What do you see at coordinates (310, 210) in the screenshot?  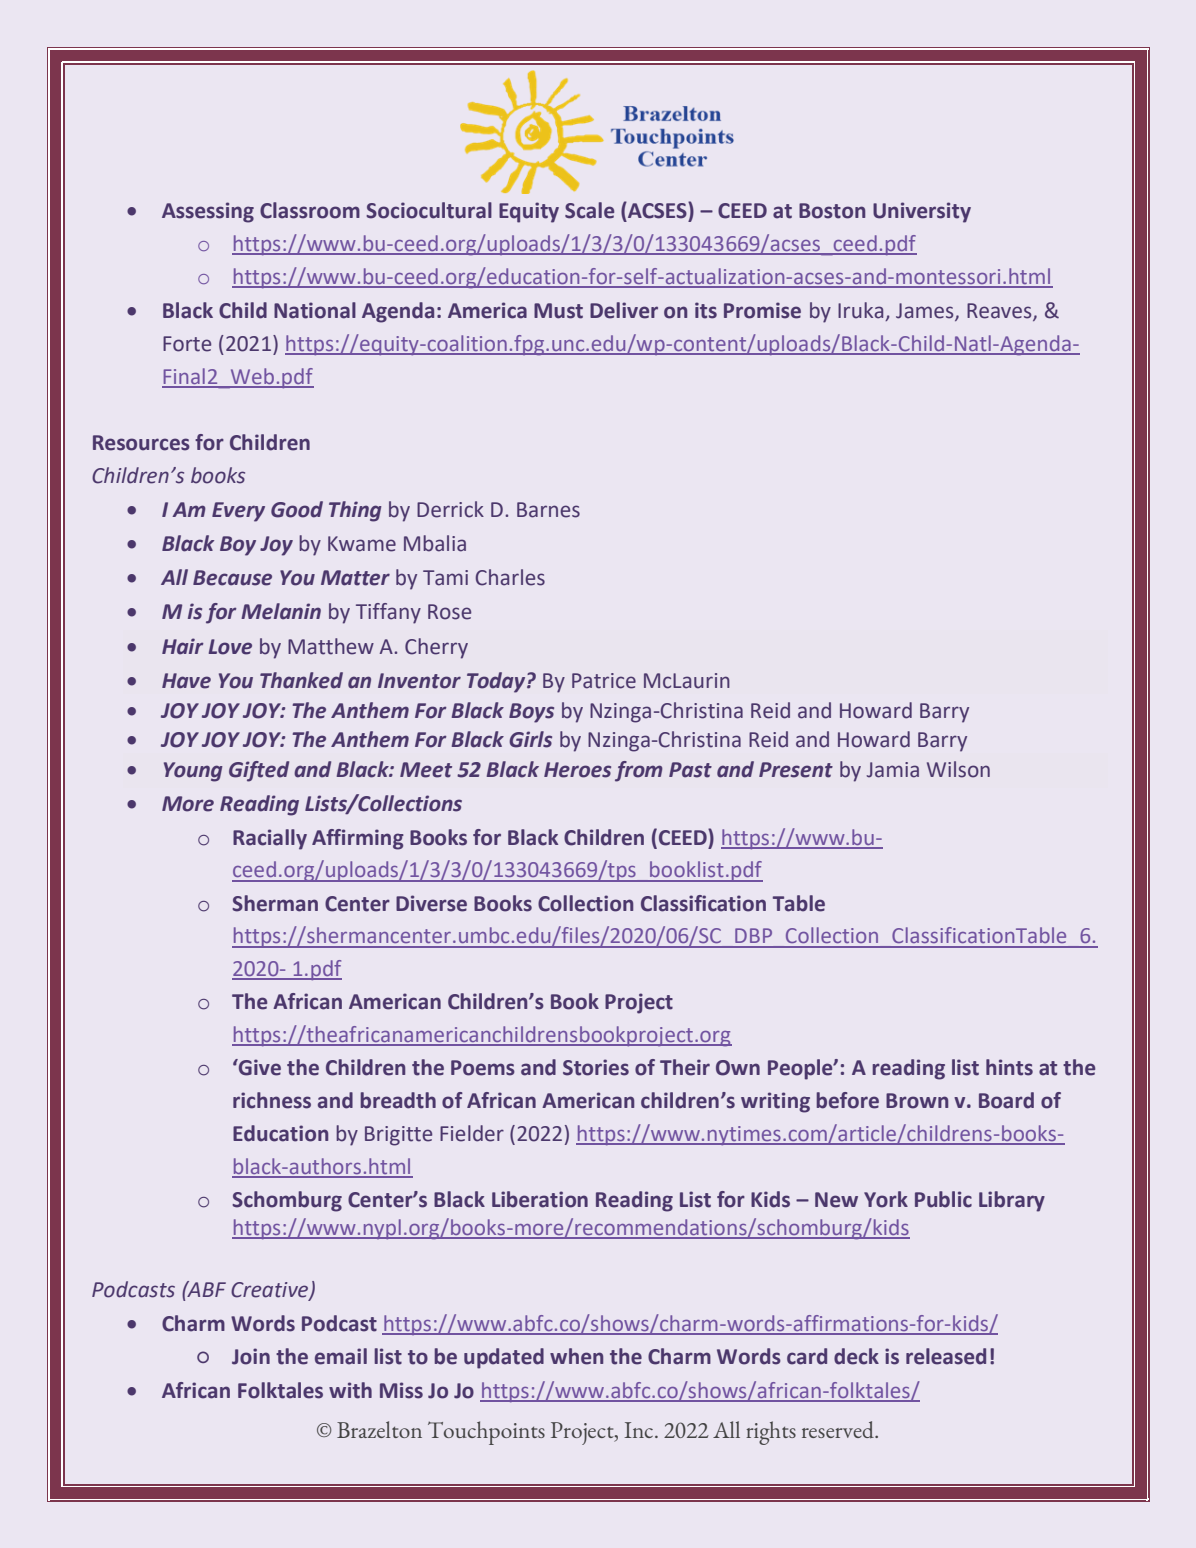 I see `Classroom` at bounding box center [310, 210].
